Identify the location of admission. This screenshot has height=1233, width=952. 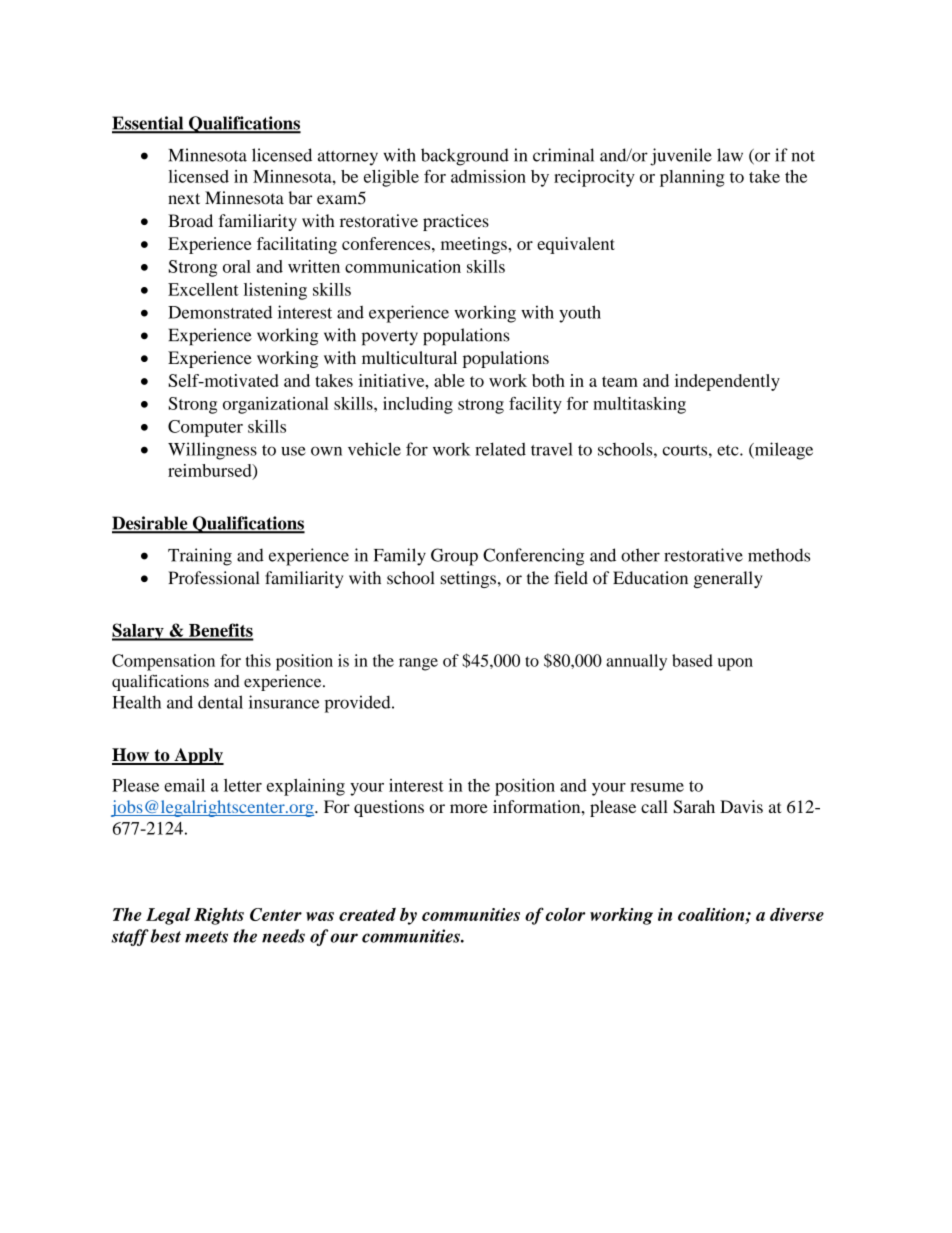
(488, 176).
